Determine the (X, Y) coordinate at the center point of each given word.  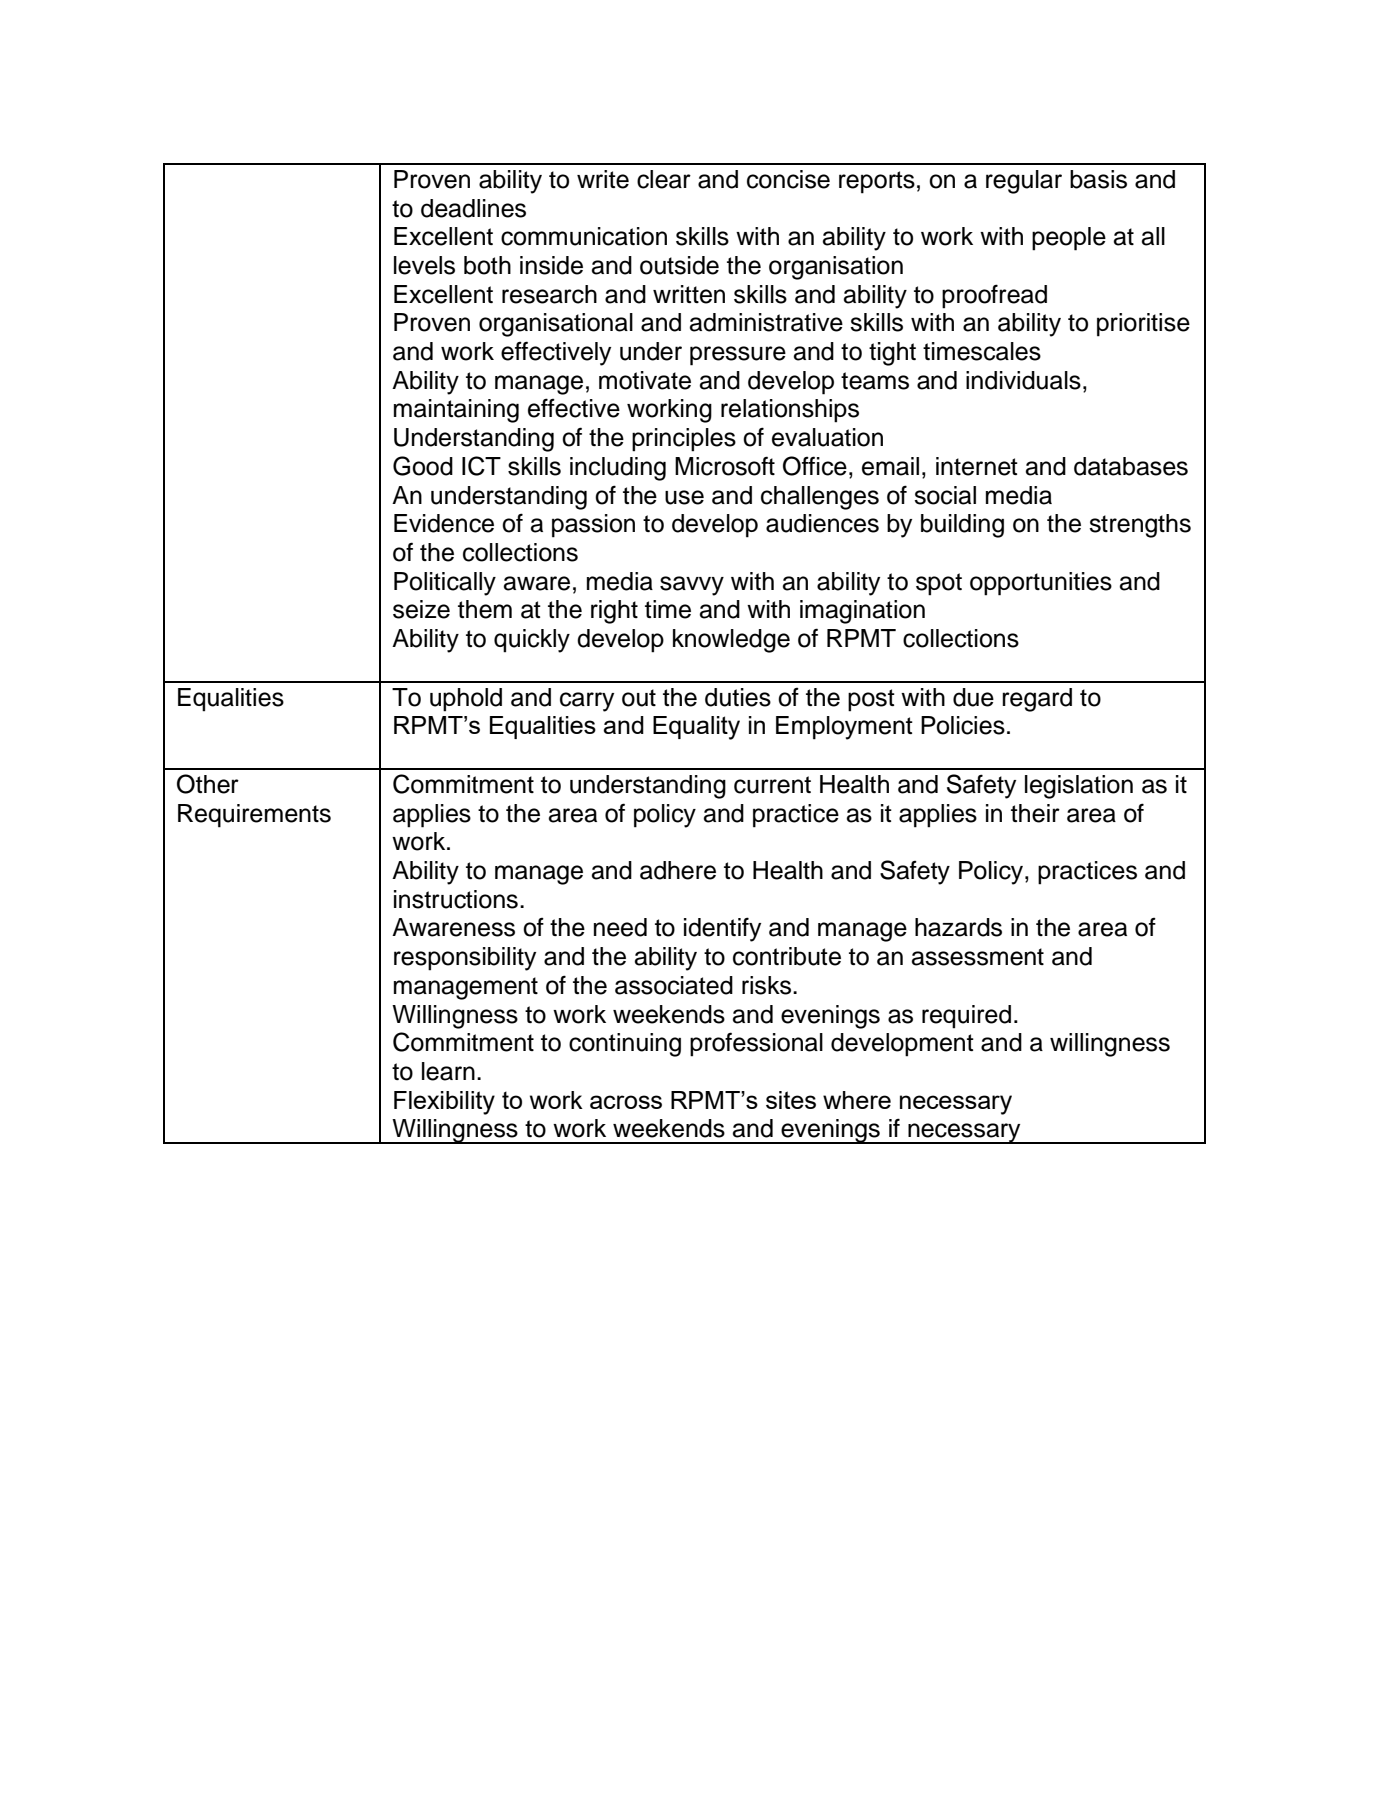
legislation (1079, 787)
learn (448, 1071)
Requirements (254, 816)
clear (664, 179)
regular (1024, 182)
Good (423, 466)
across (626, 1102)
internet (977, 466)
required (966, 1017)
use (684, 497)
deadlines (473, 208)
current (772, 785)
